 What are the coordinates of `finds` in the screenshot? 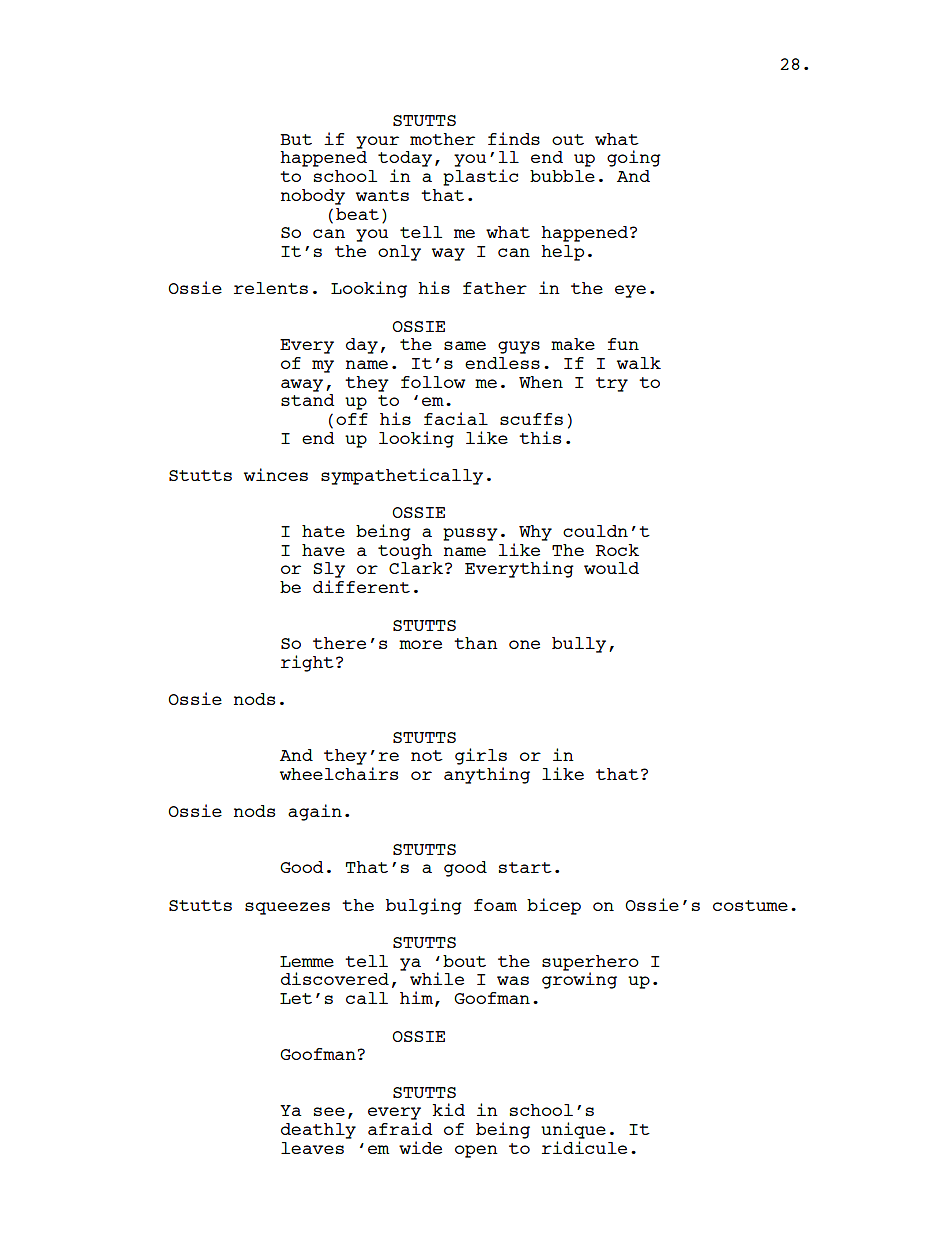 It's located at (514, 138).
